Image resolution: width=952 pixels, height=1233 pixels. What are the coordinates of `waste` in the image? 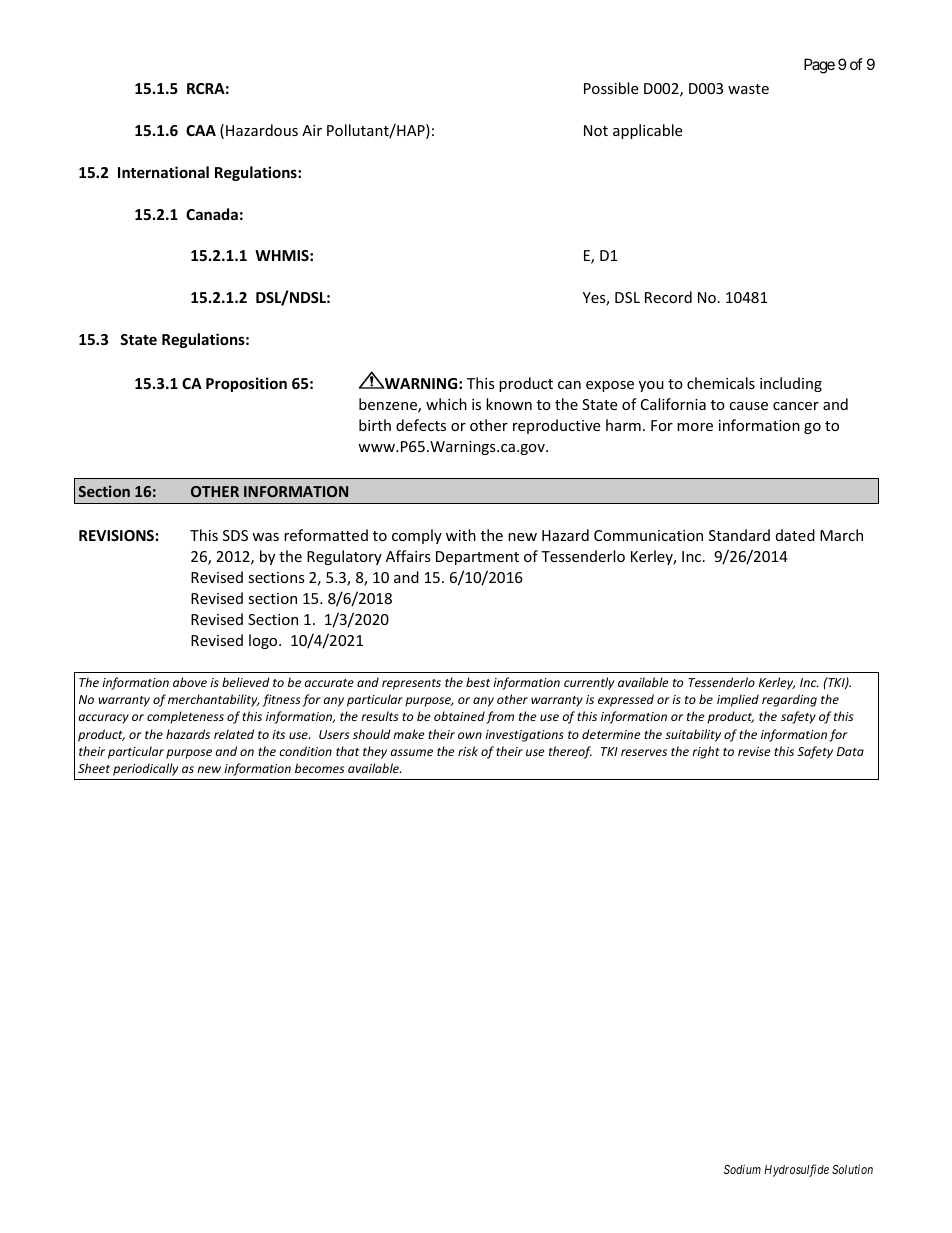 It's located at (748, 89).
